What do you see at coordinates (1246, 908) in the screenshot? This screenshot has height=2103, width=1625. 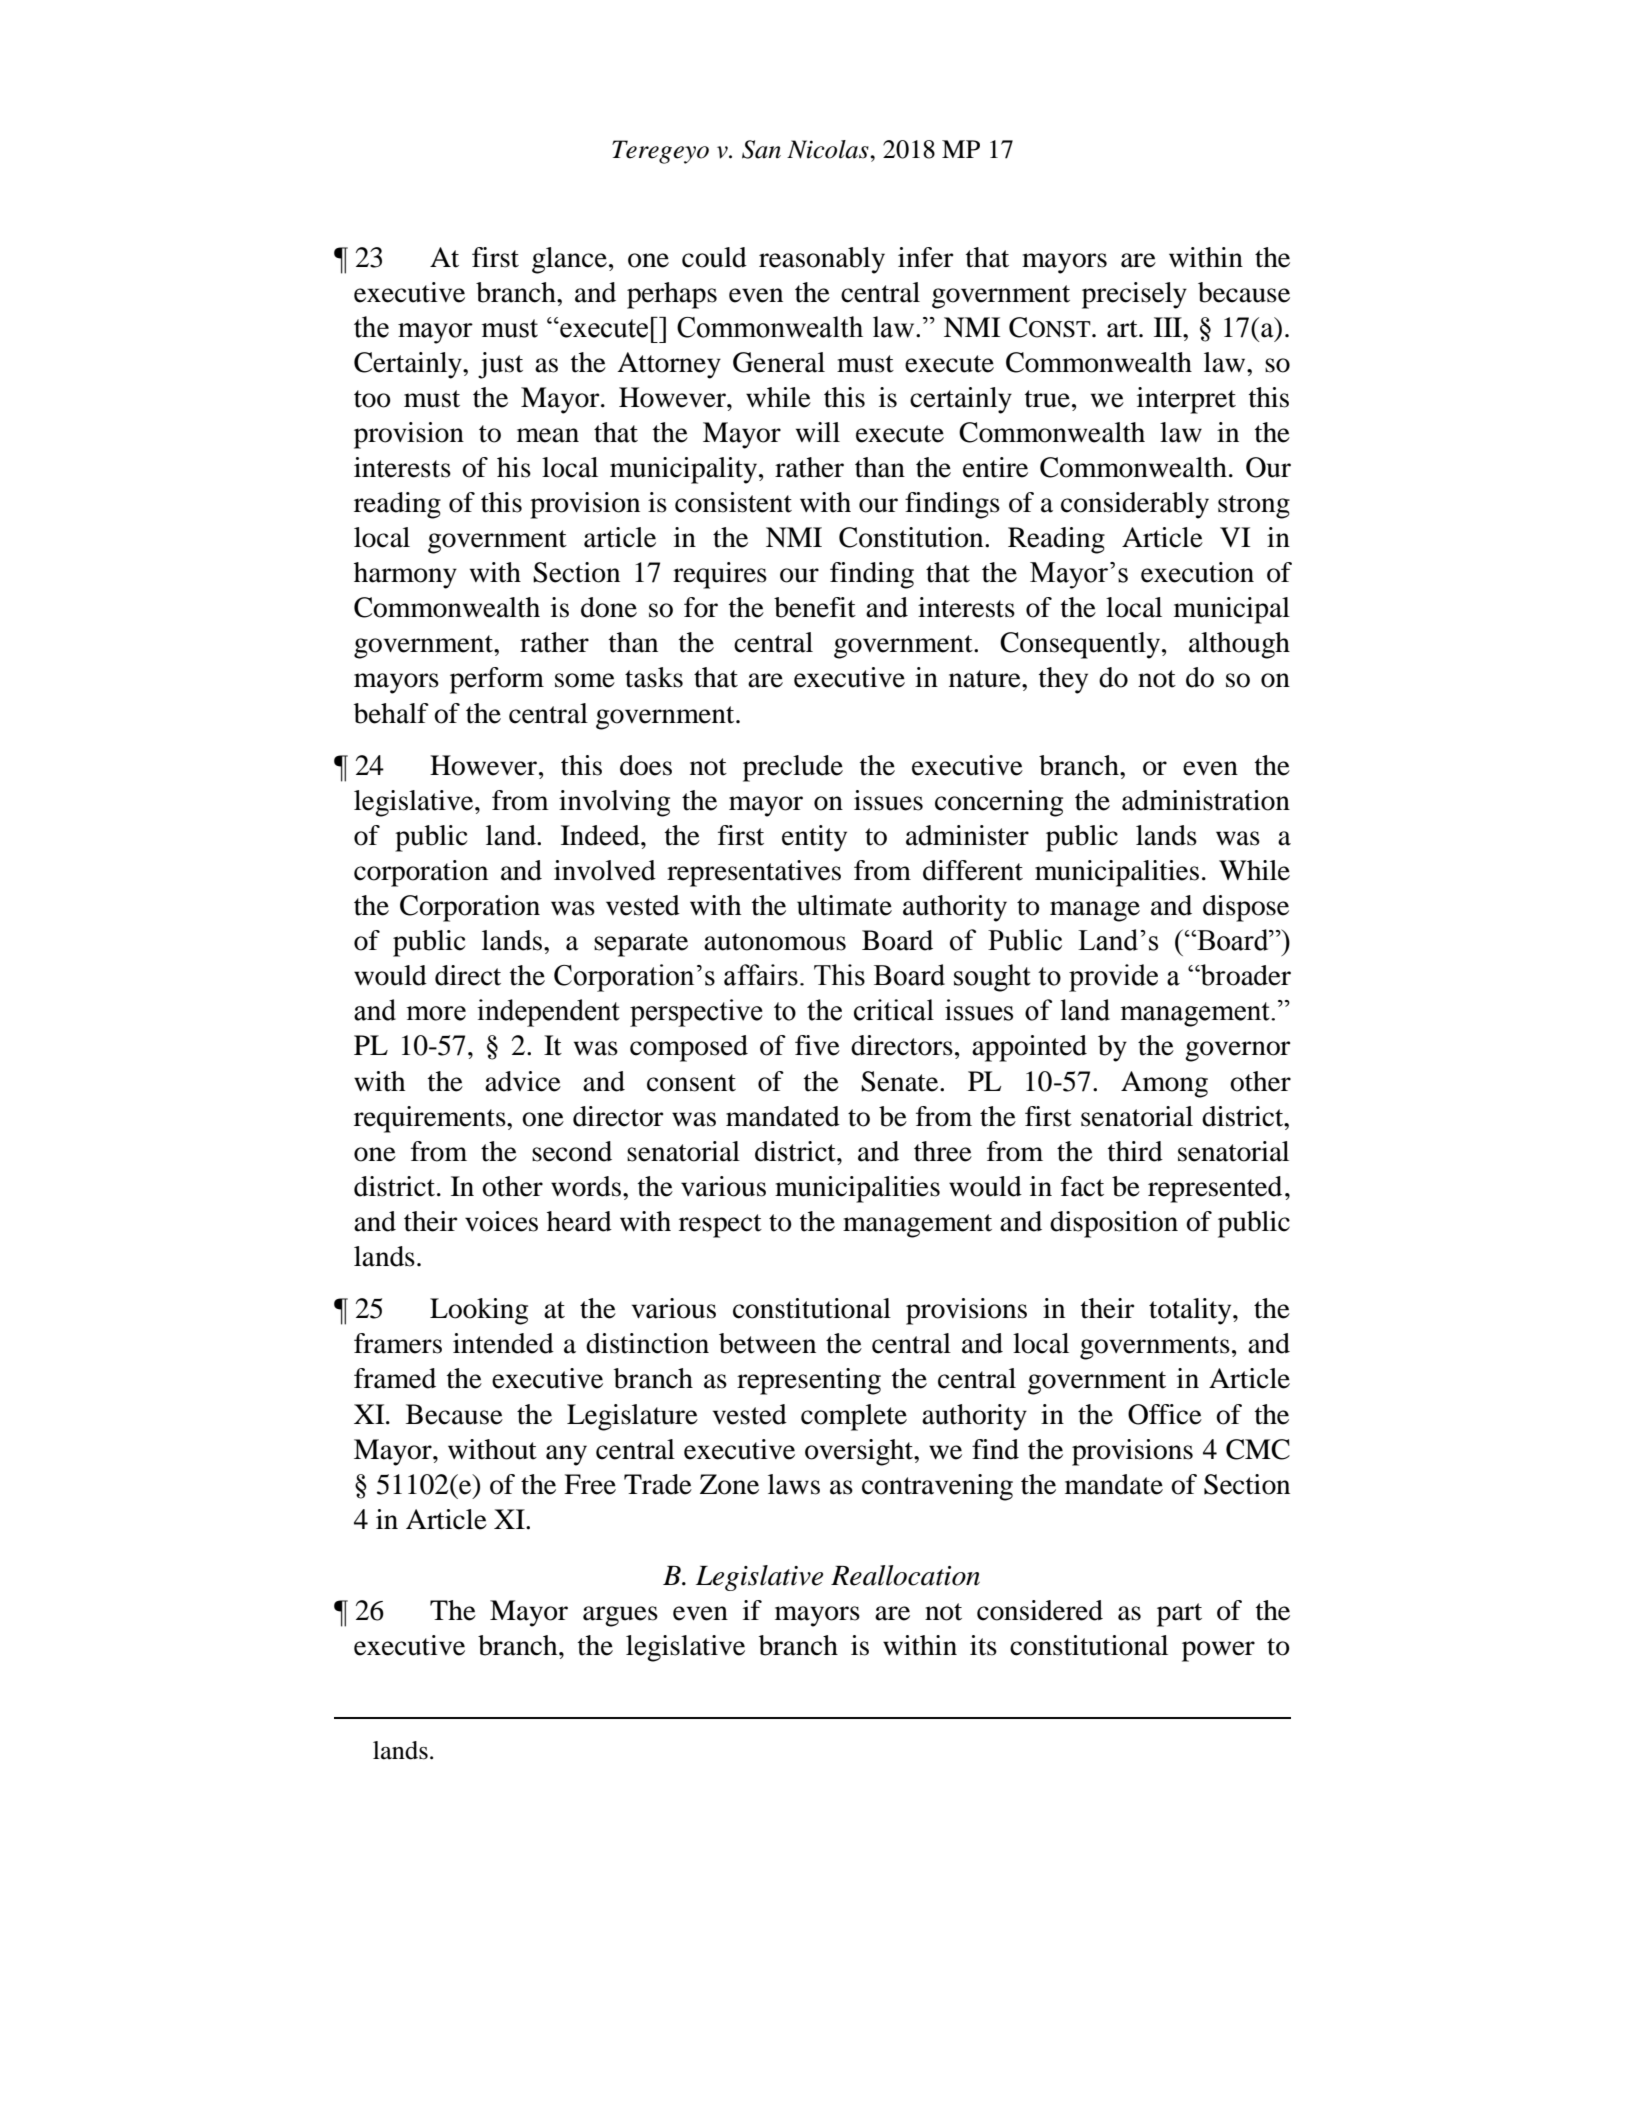 I see `dispose` at bounding box center [1246, 908].
